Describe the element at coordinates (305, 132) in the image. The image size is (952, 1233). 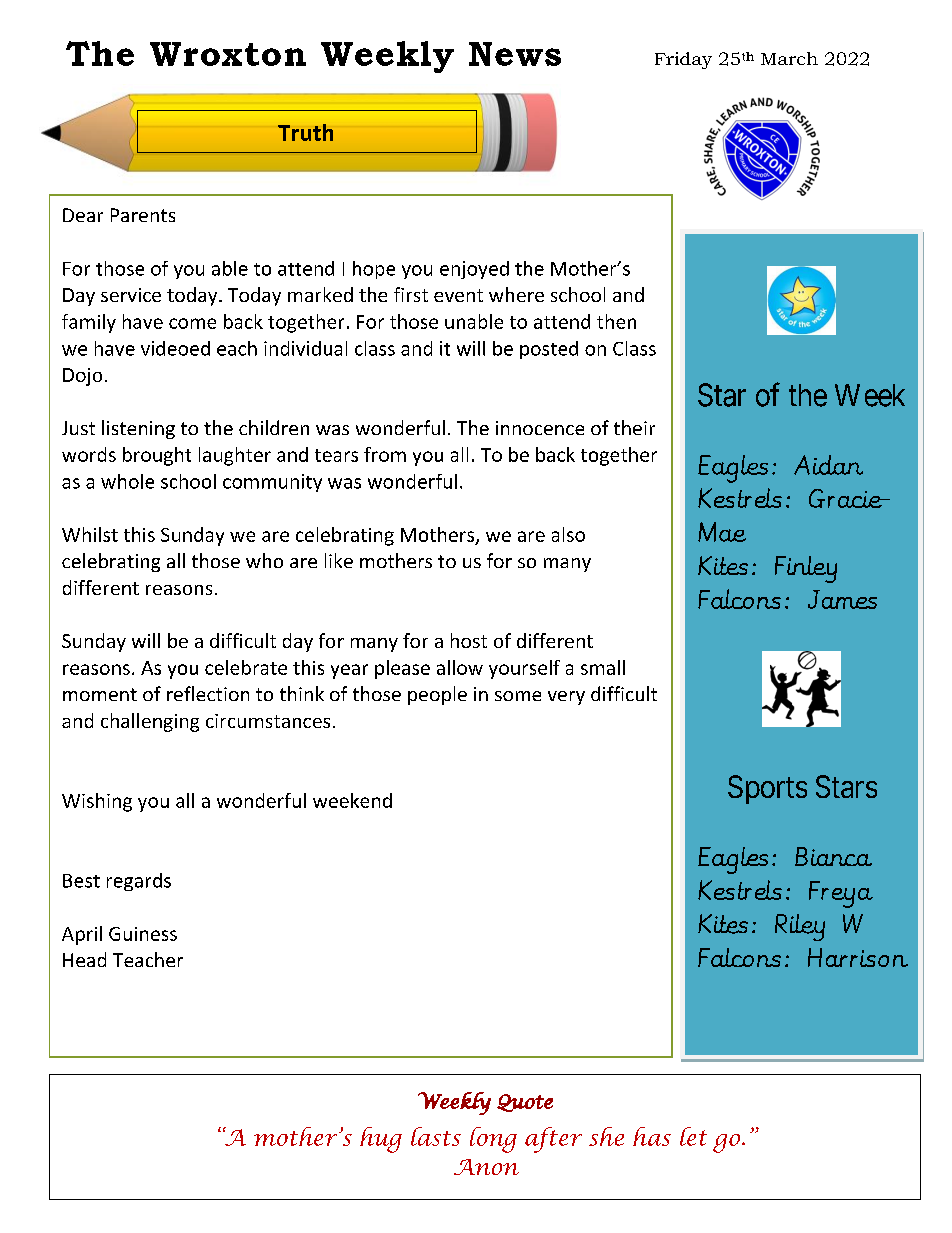
I see `Truth` at that location.
